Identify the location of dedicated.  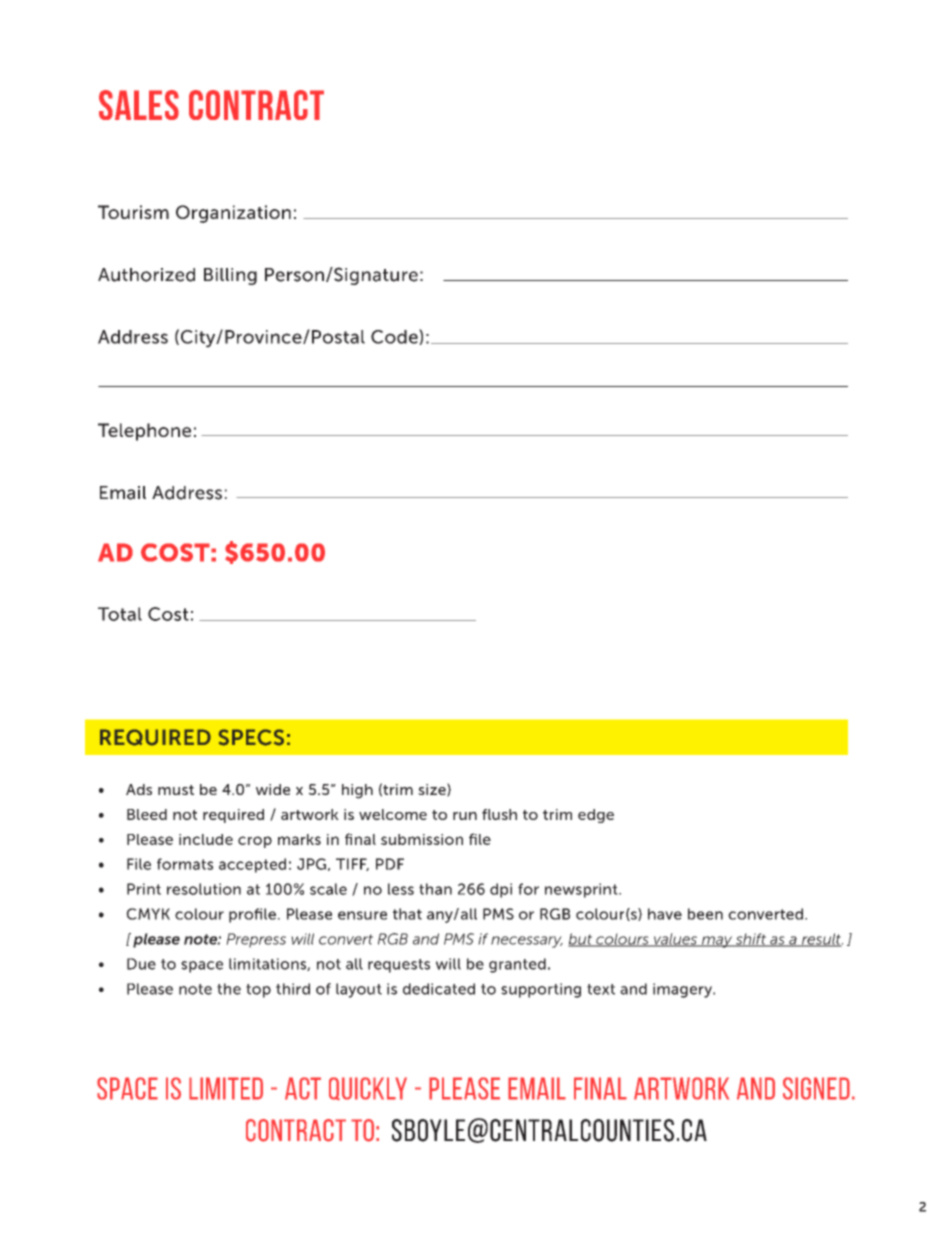
(439, 989).
